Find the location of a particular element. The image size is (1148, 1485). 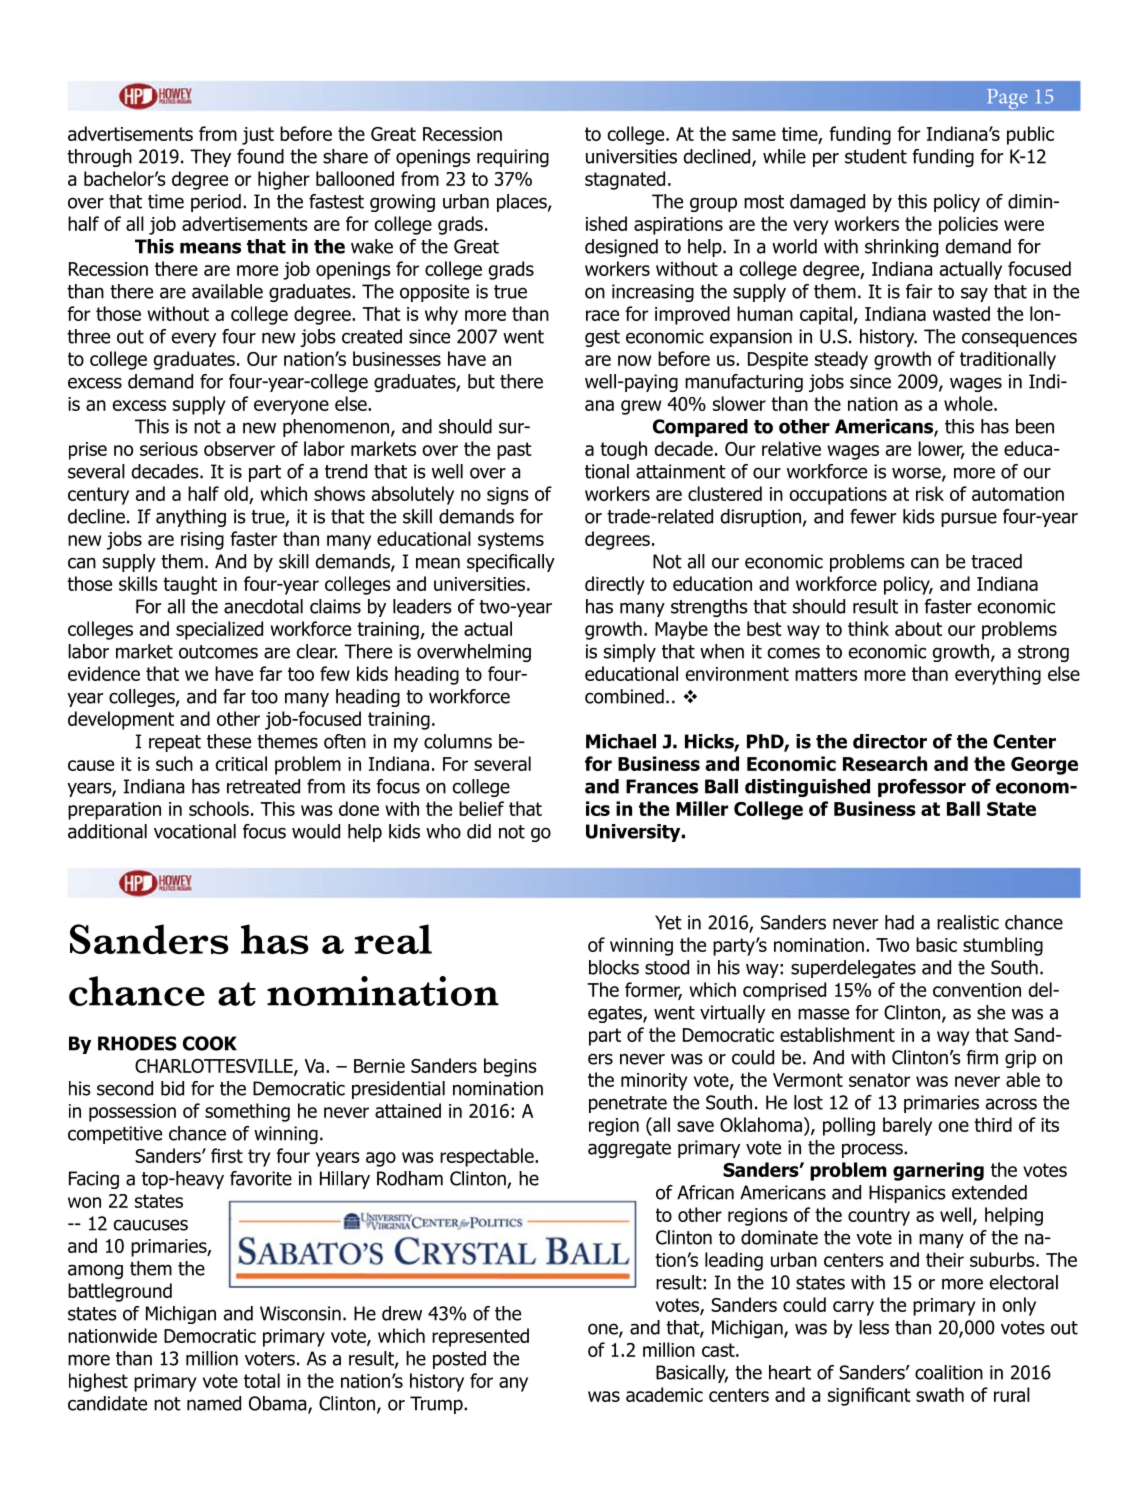

swath is located at coordinates (940, 1394).
